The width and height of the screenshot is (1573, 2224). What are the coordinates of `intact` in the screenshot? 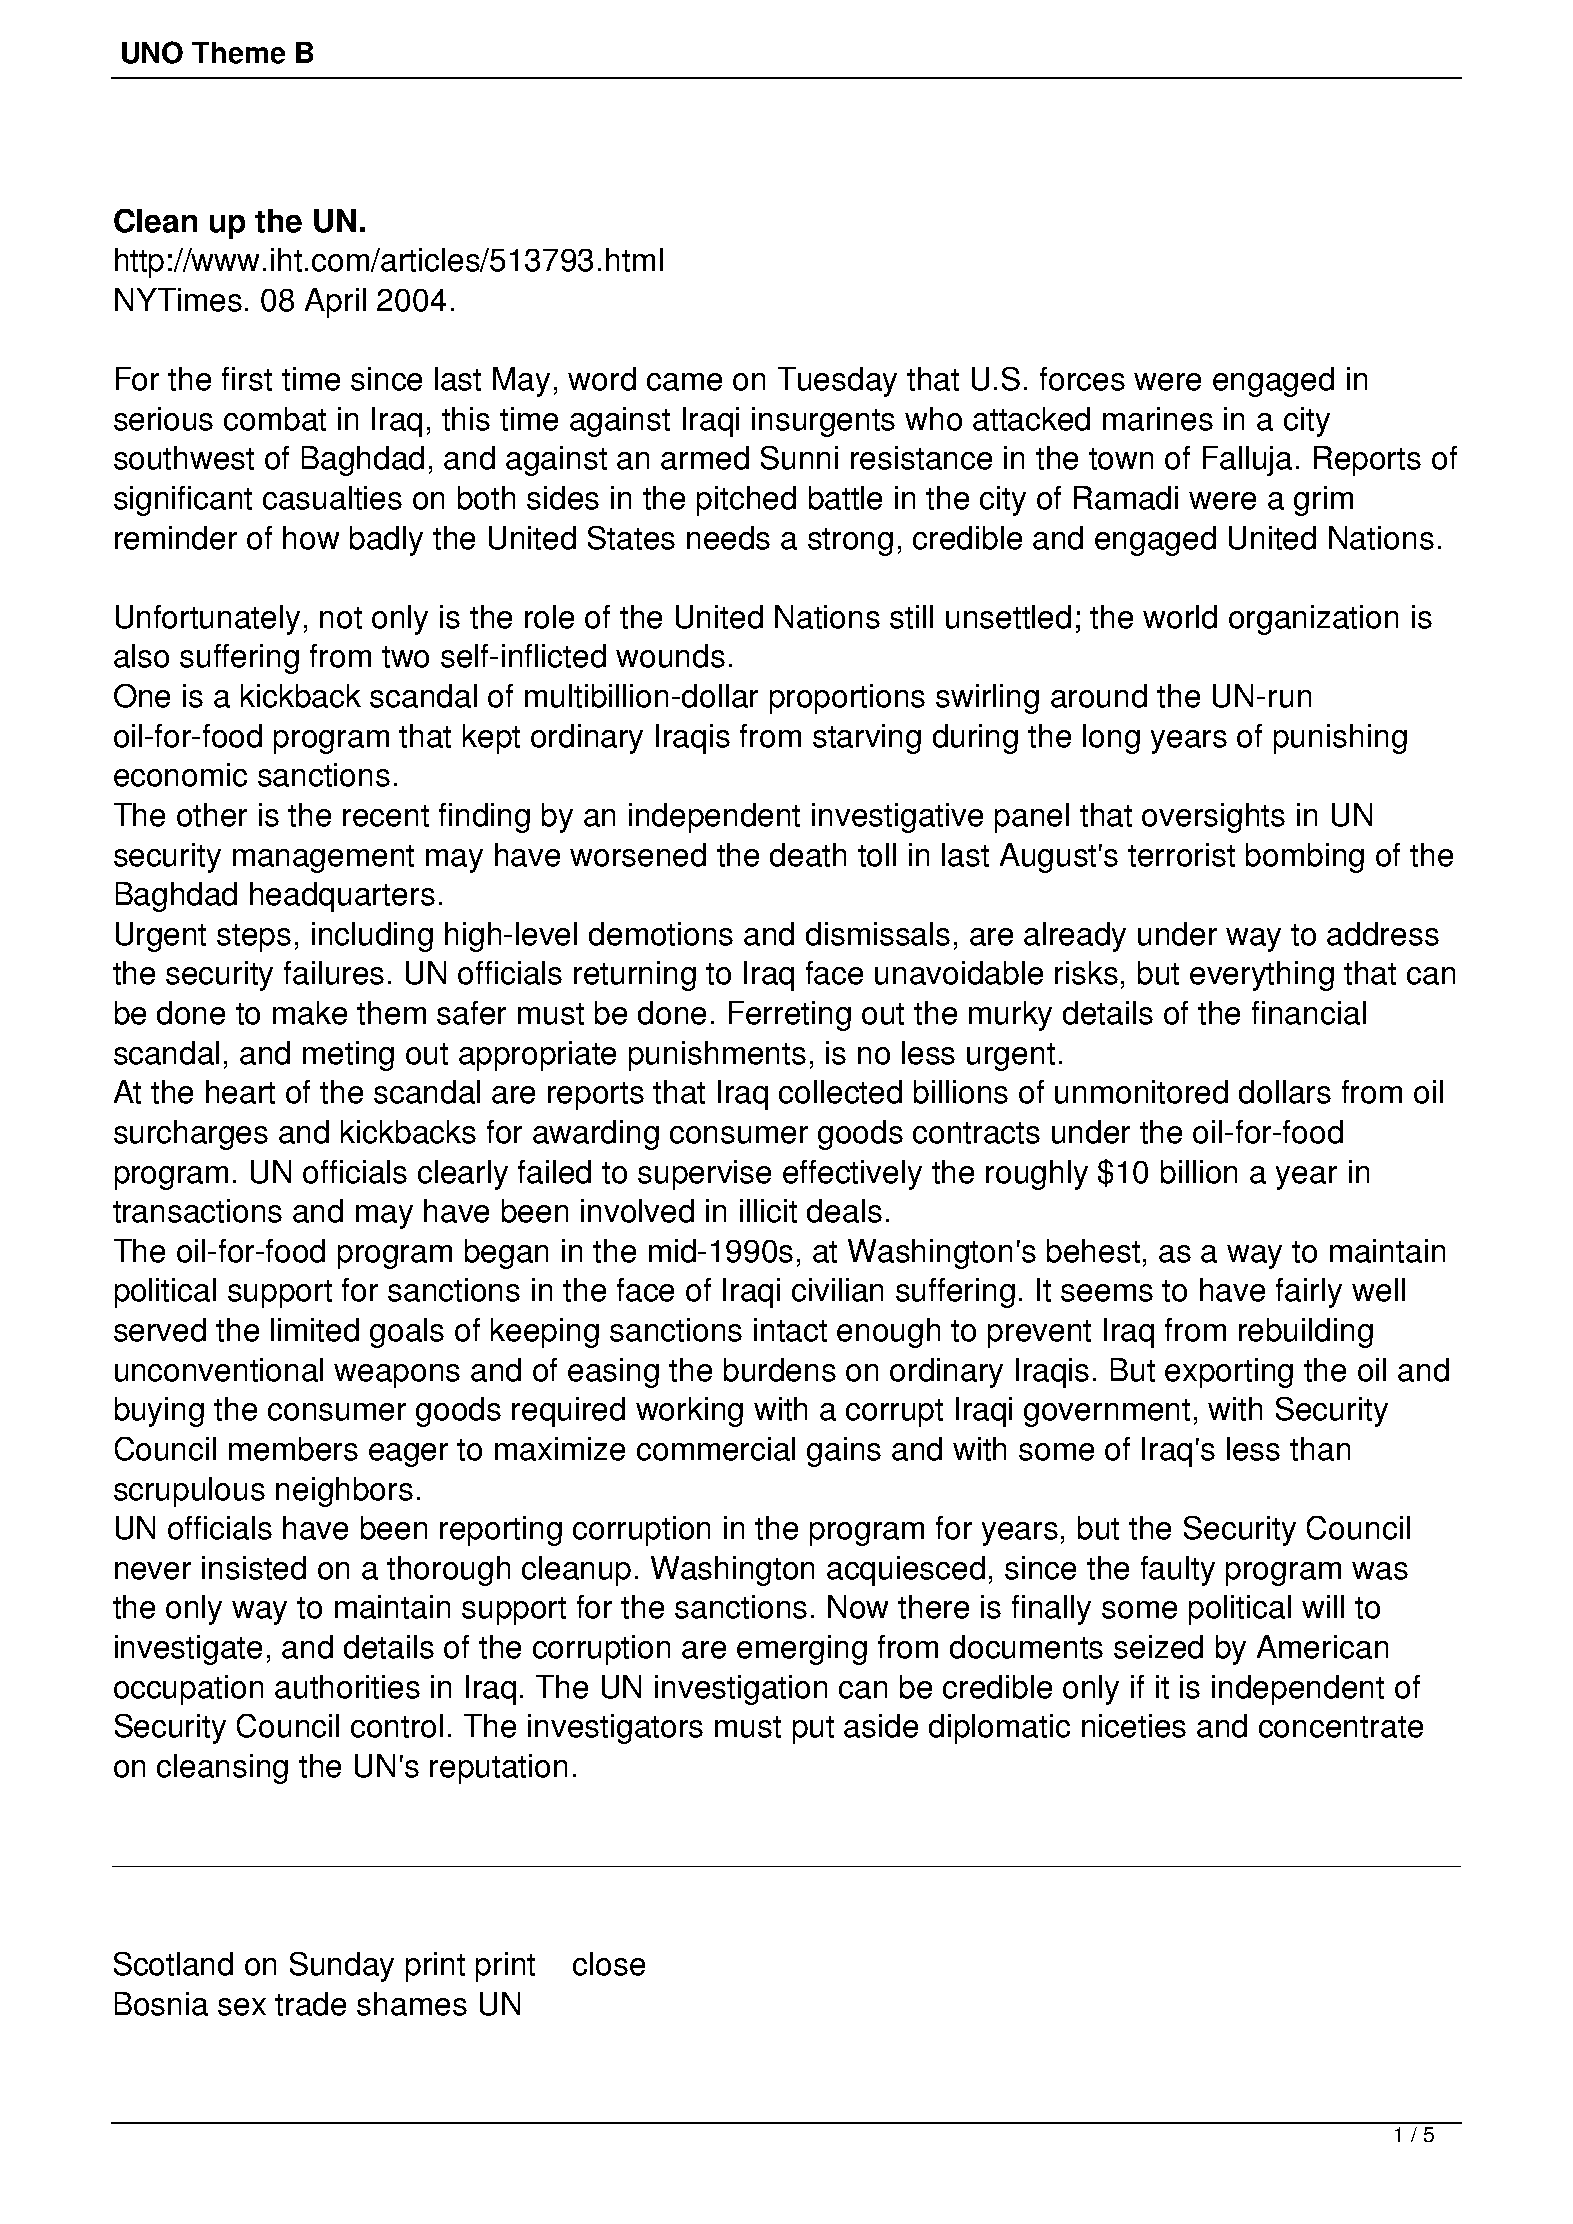 It's located at (790, 1330).
